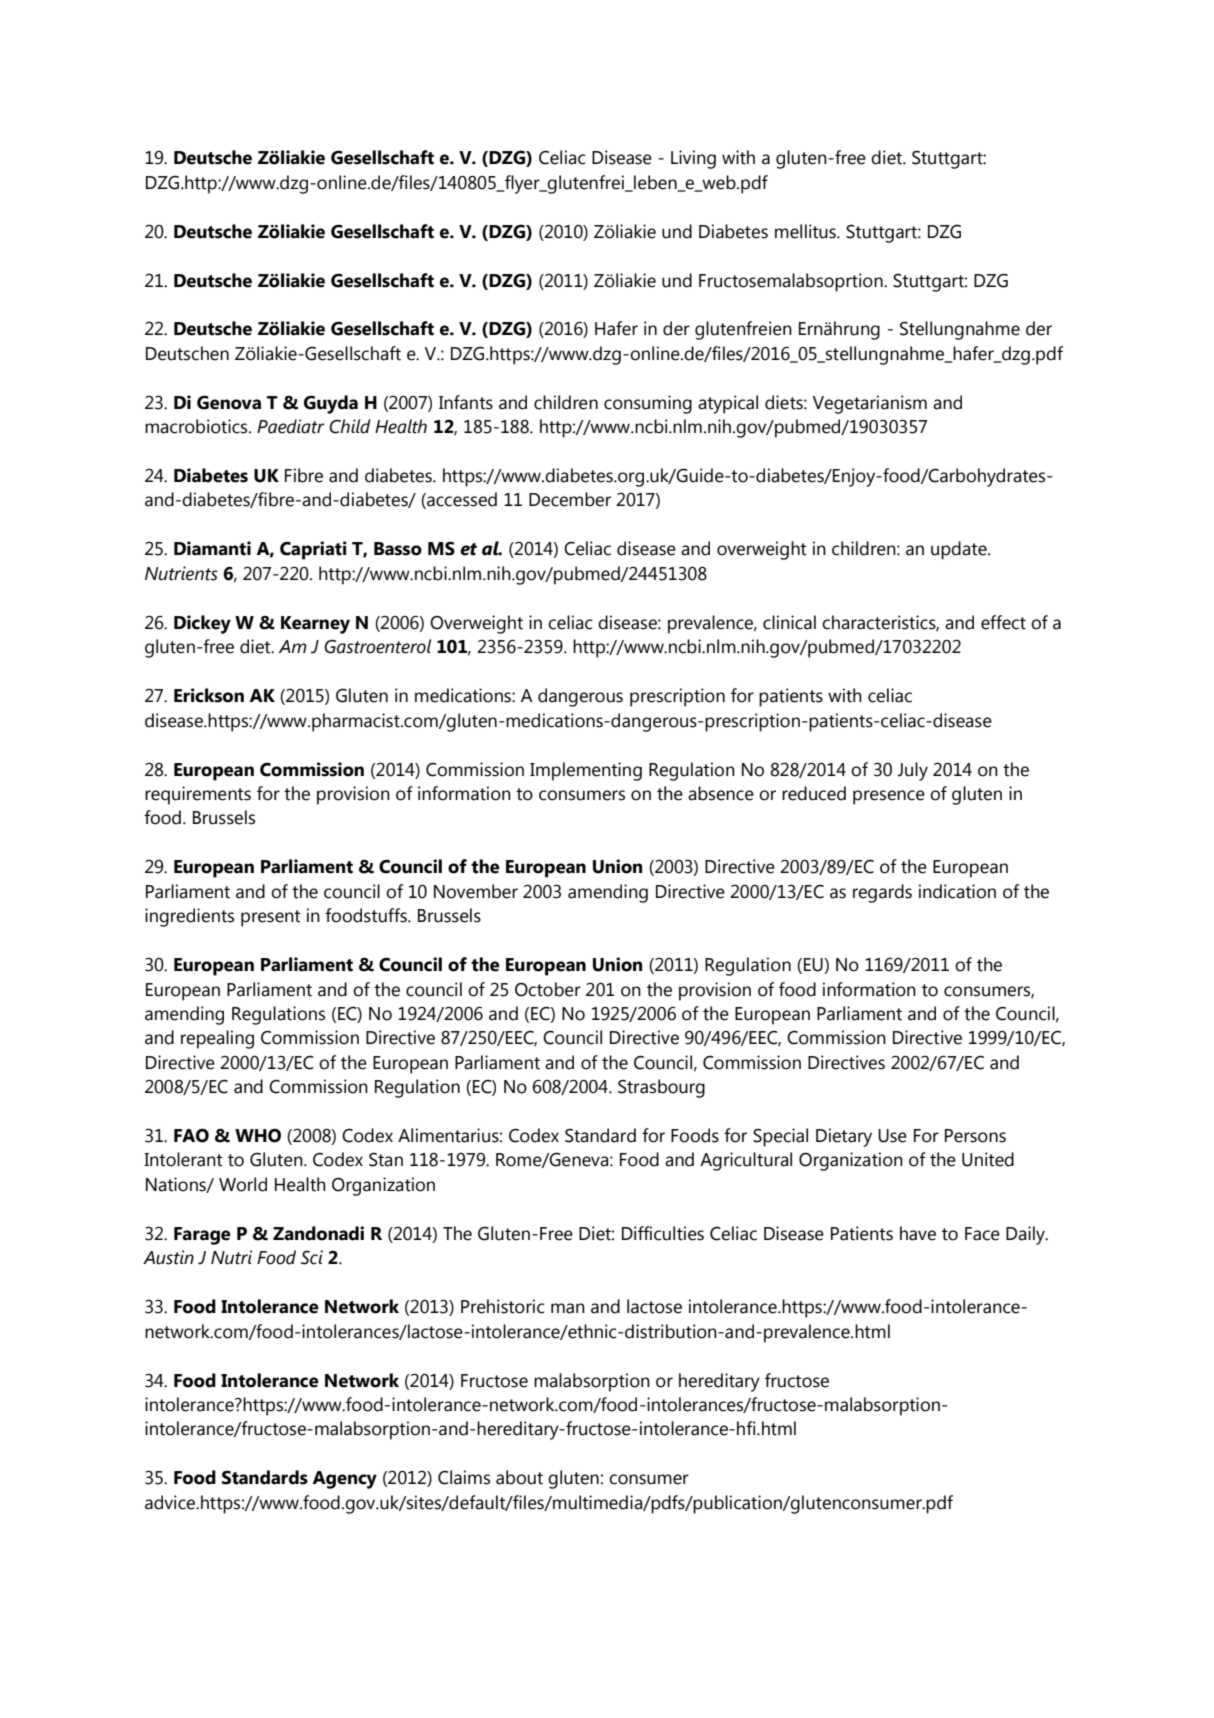 The width and height of the image is (1214, 1718). What do you see at coordinates (892, 1136) in the image?
I see `Use` at bounding box center [892, 1136].
